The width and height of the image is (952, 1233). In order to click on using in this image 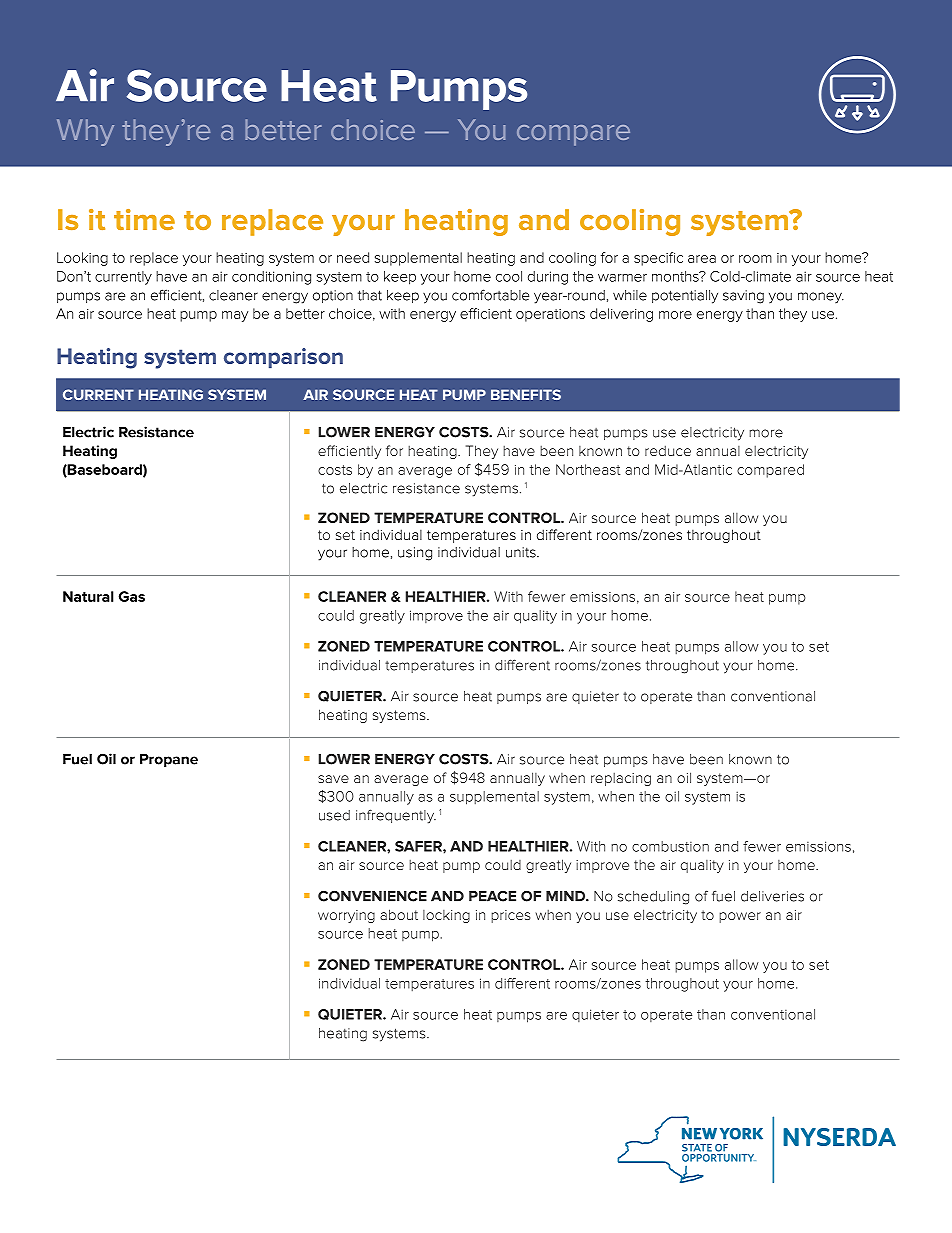, I will do `click(415, 554)`.
